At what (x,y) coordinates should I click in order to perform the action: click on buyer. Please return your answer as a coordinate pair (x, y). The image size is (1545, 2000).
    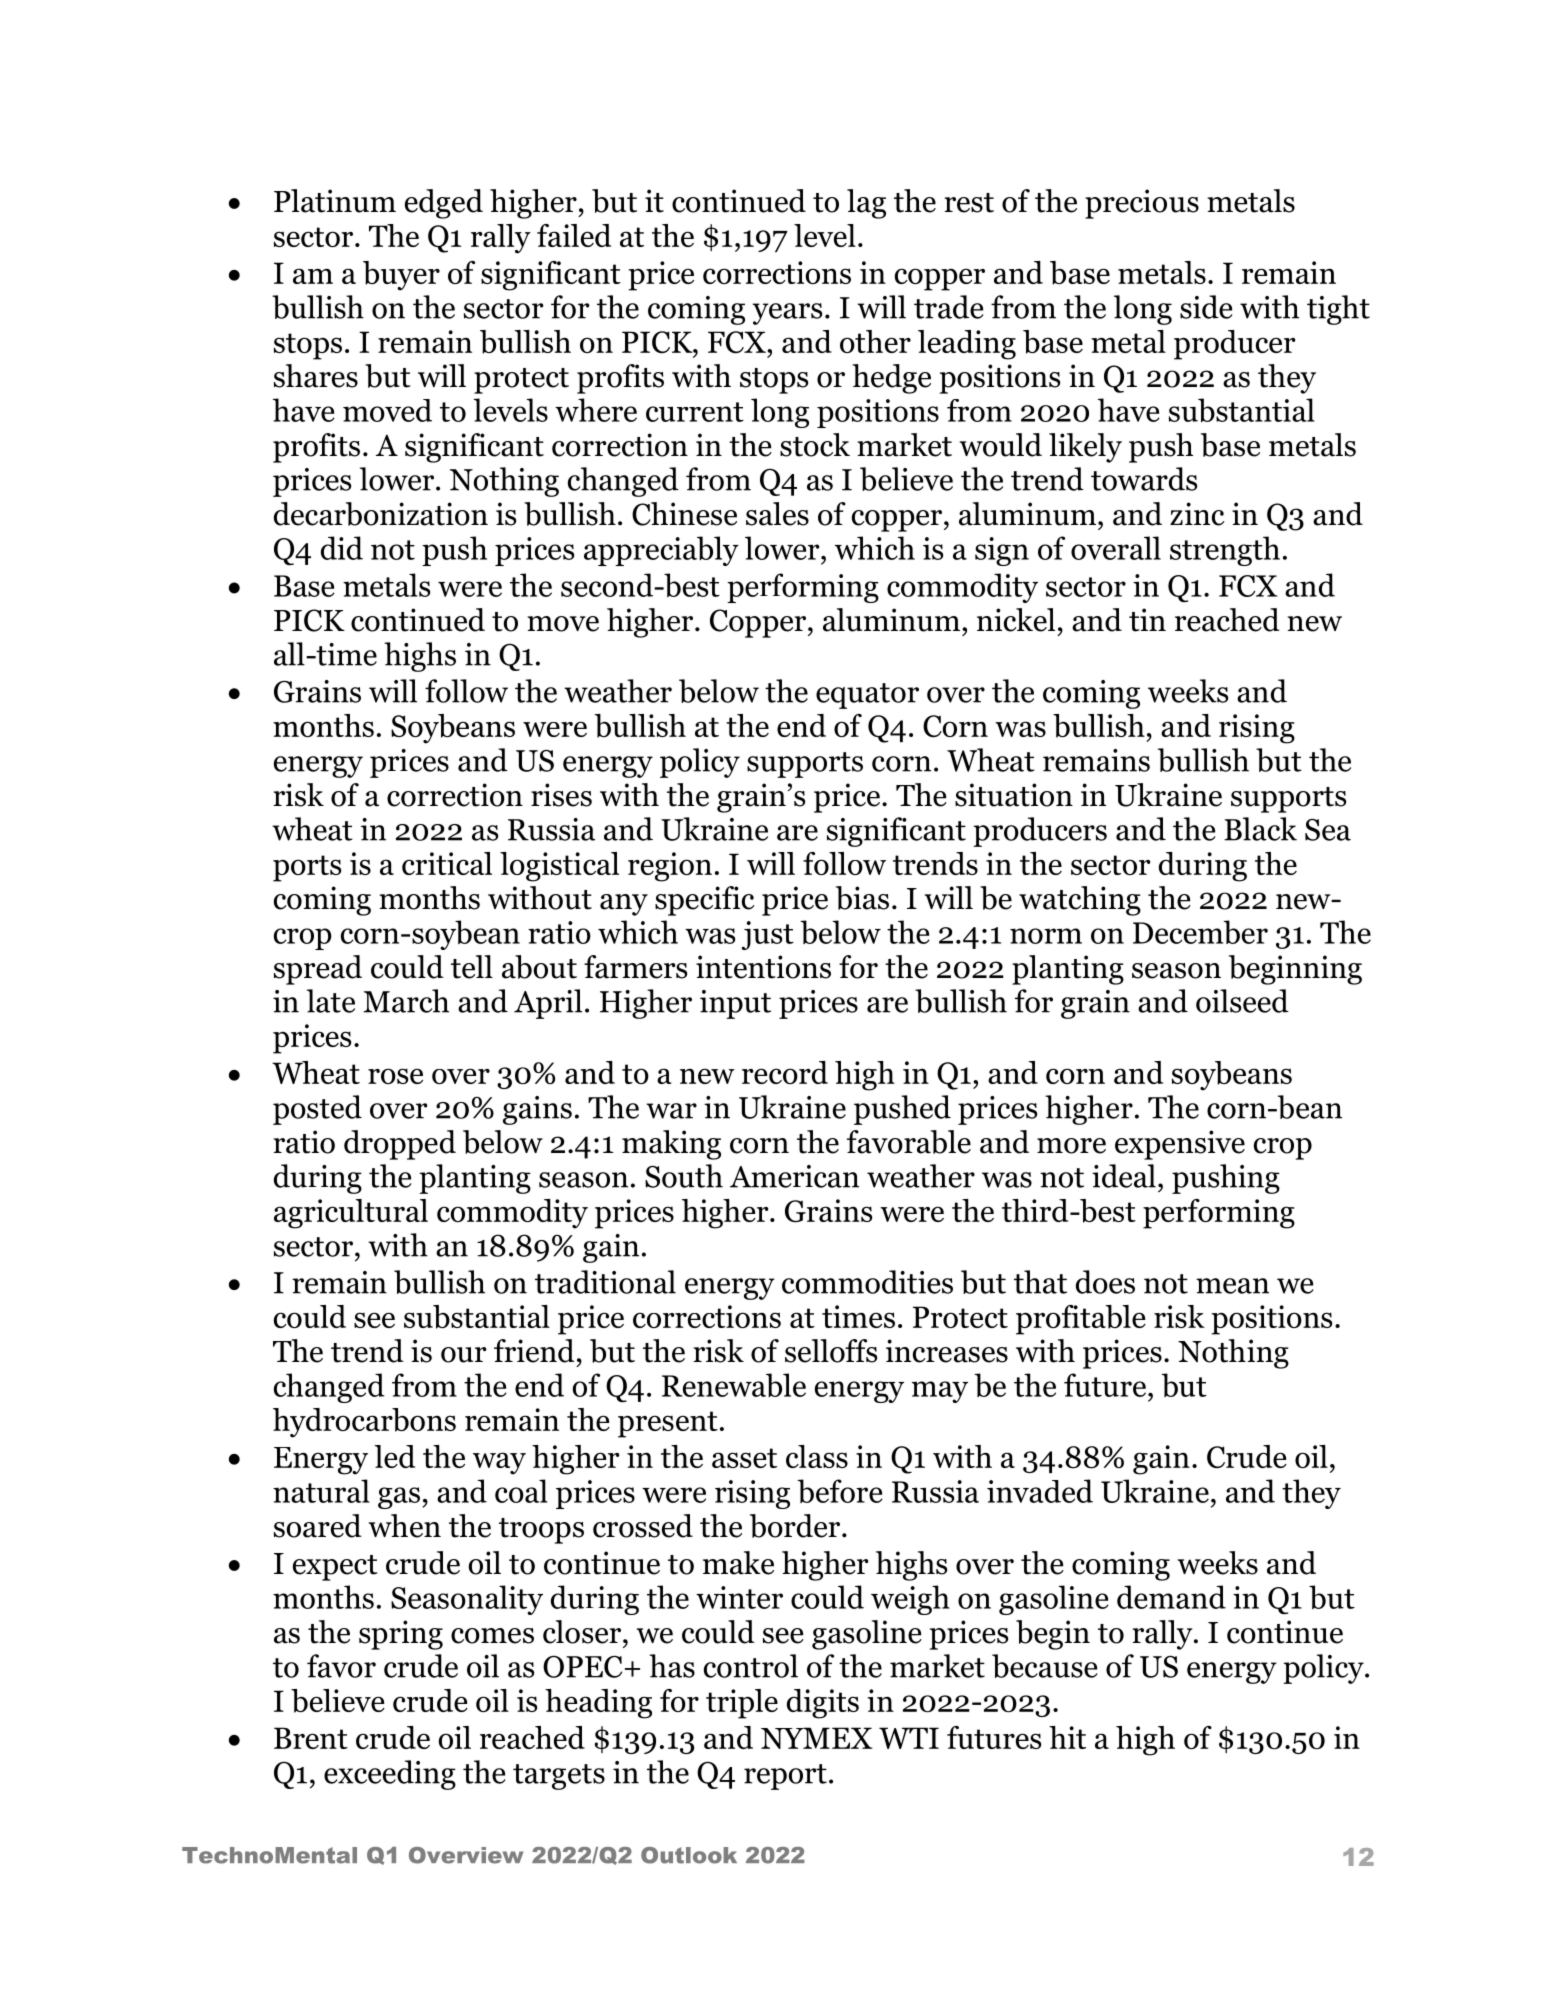
    Looking at the image, I should click on (401, 276).
